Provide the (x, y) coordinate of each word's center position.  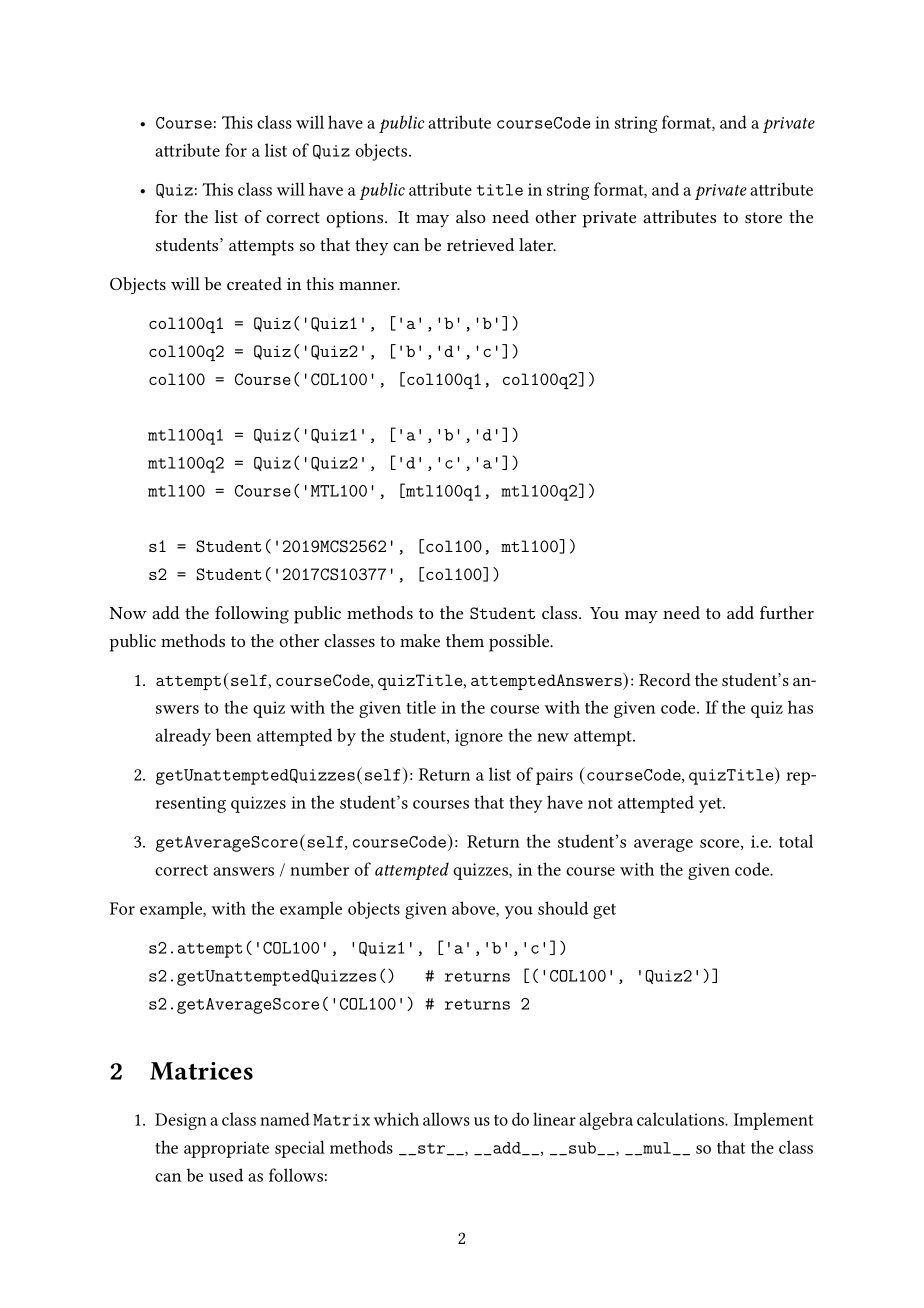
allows (446, 1119)
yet (711, 805)
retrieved (480, 244)
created (254, 283)
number (319, 869)
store (763, 217)
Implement (774, 1121)
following (252, 615)
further (787, 612)
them (465, 640)
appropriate (226, 1149)
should (563, 908)
